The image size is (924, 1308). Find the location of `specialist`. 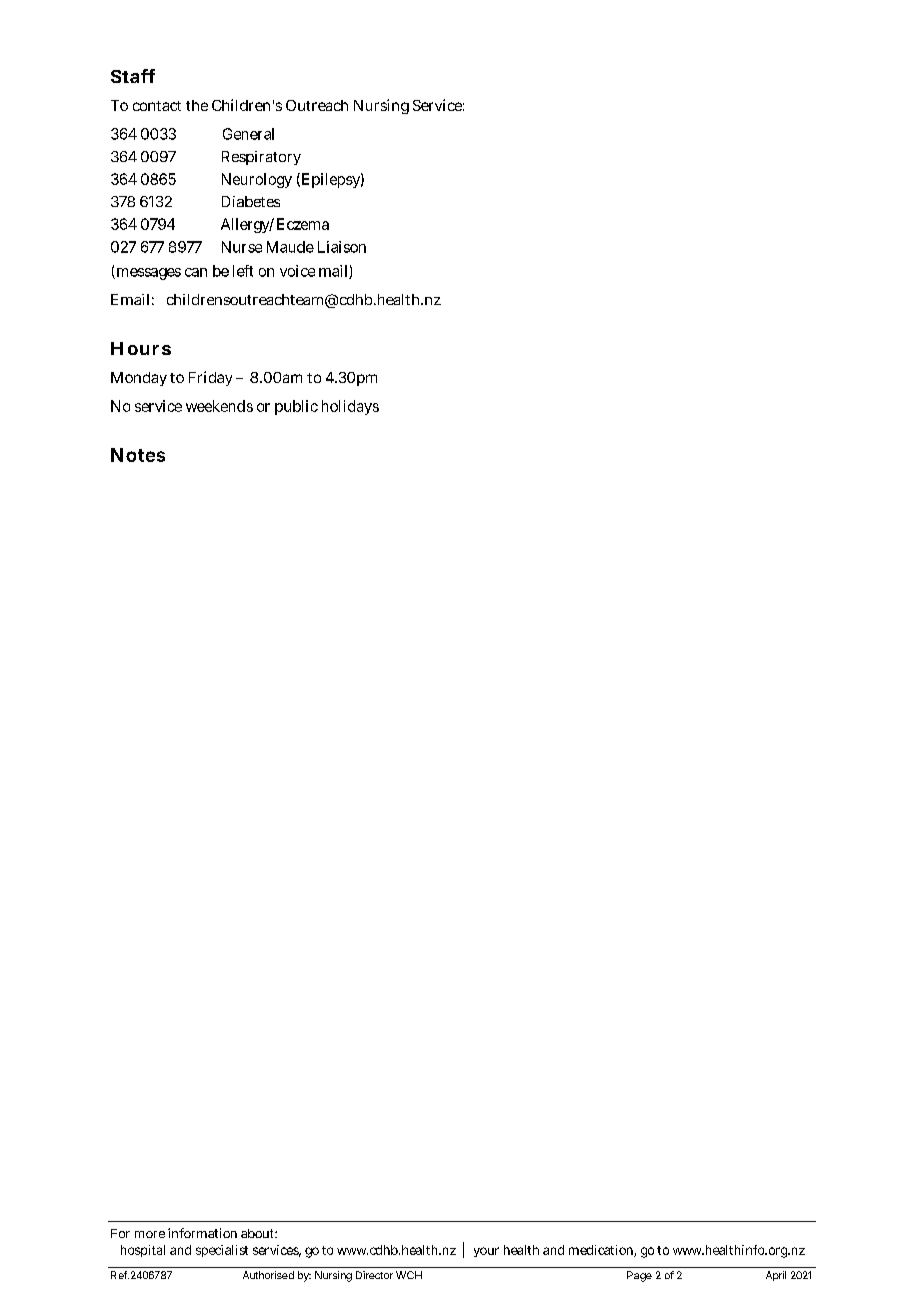

specialist is located at coordinates (222, 1251).
